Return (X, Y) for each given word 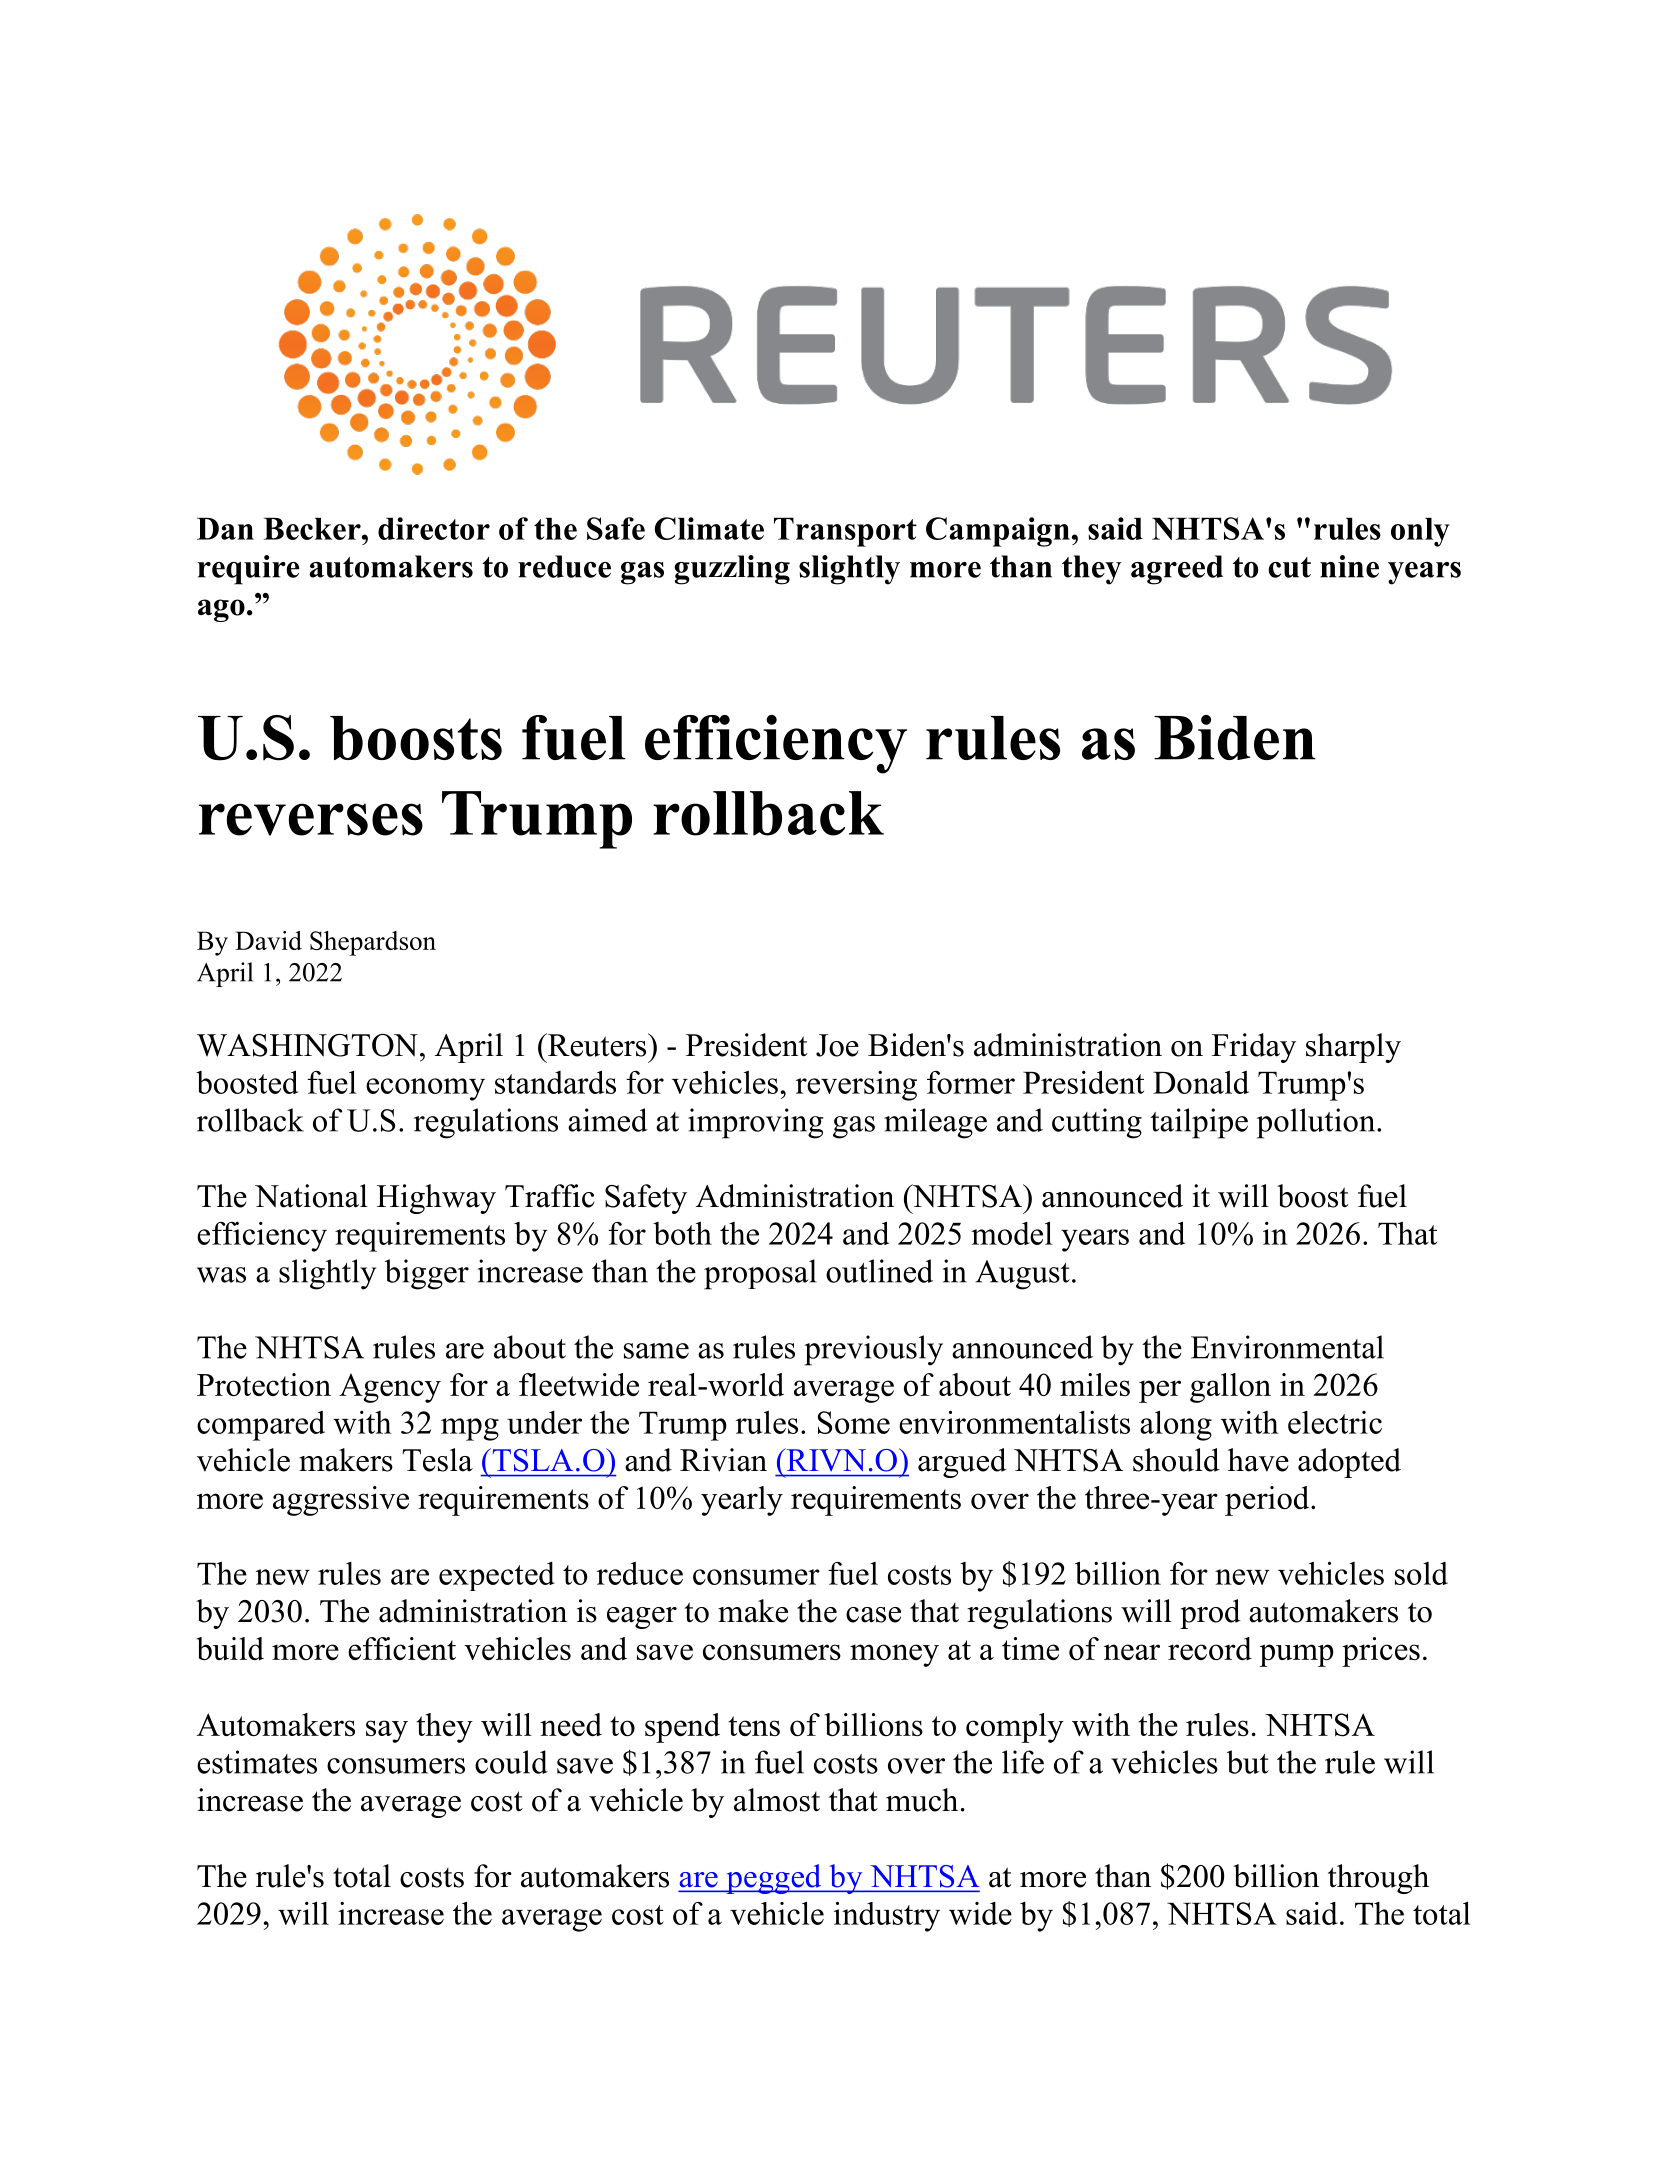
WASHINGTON (307, 1045)
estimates (257, 1762)
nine (1349, 566)
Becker (313, 529)
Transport (845, 532)
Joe (837, 1045)
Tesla (437, 1460)
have (1258, 1460)
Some (854, 1422)
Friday (1254, 1048)
